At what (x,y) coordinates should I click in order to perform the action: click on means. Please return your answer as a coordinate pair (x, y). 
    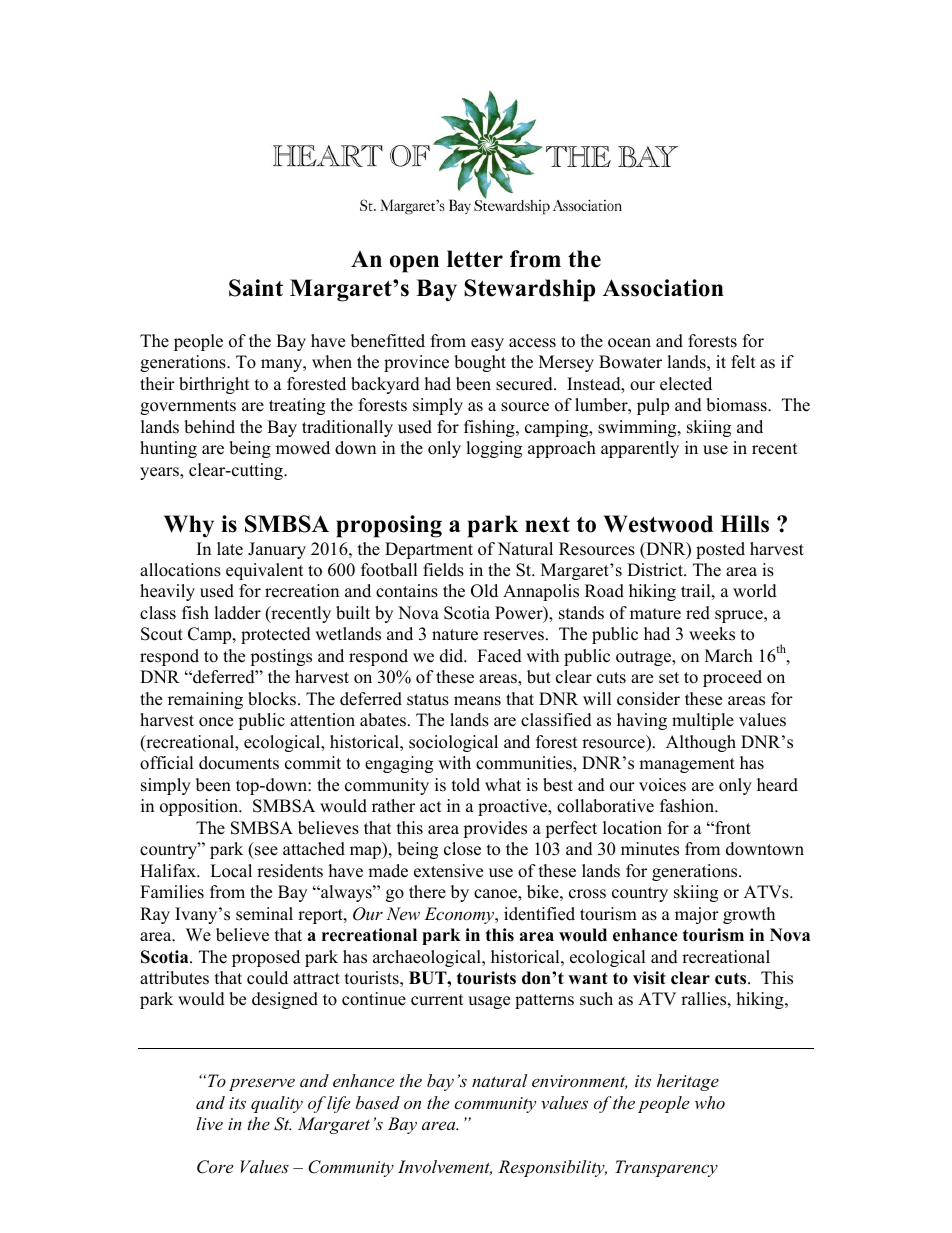
    Looking at the image, I should click on (477, 701).
